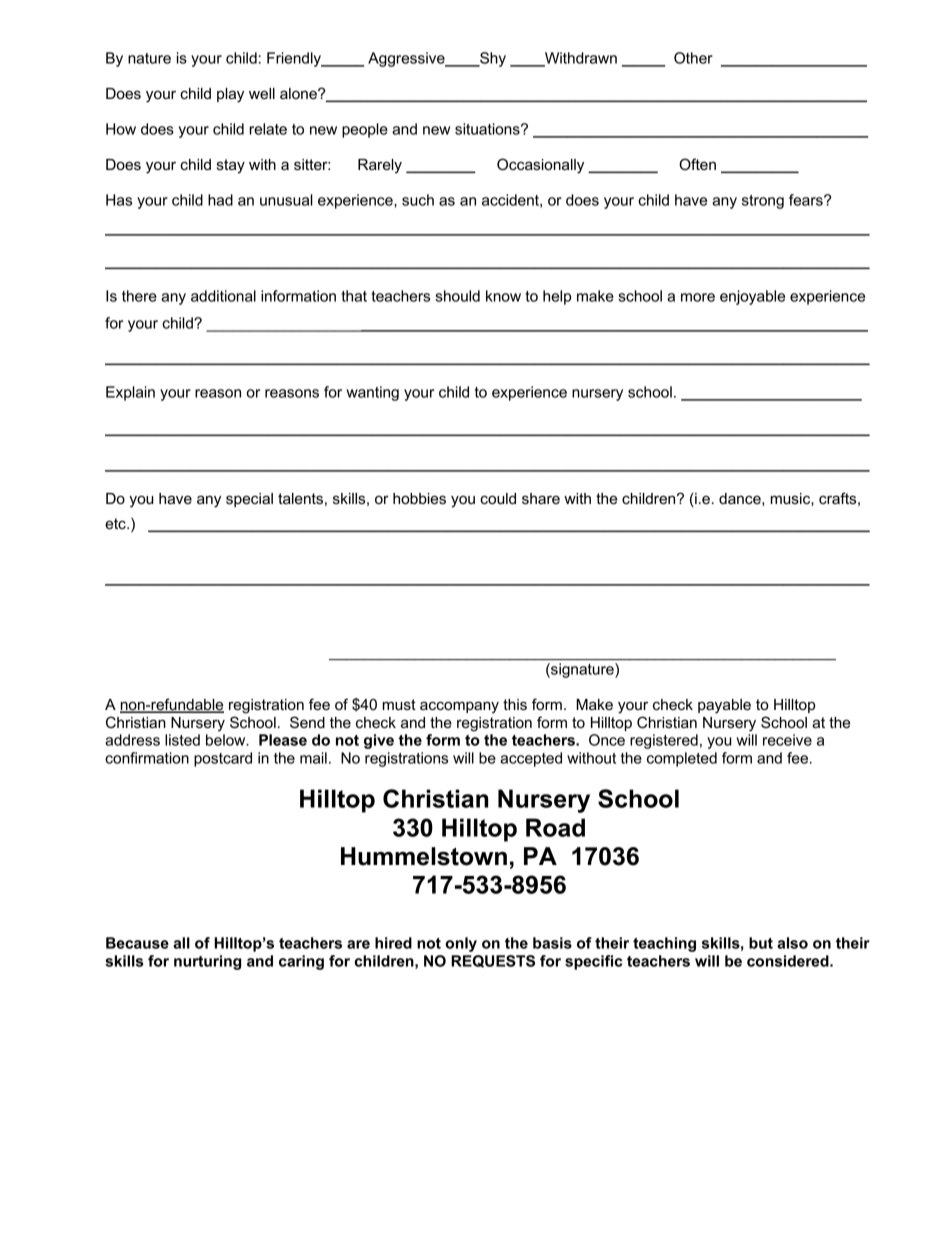  What do you see at coordinates (182, 740) in the screenshot?
I see `listed` at bounding box center [182, 740].
